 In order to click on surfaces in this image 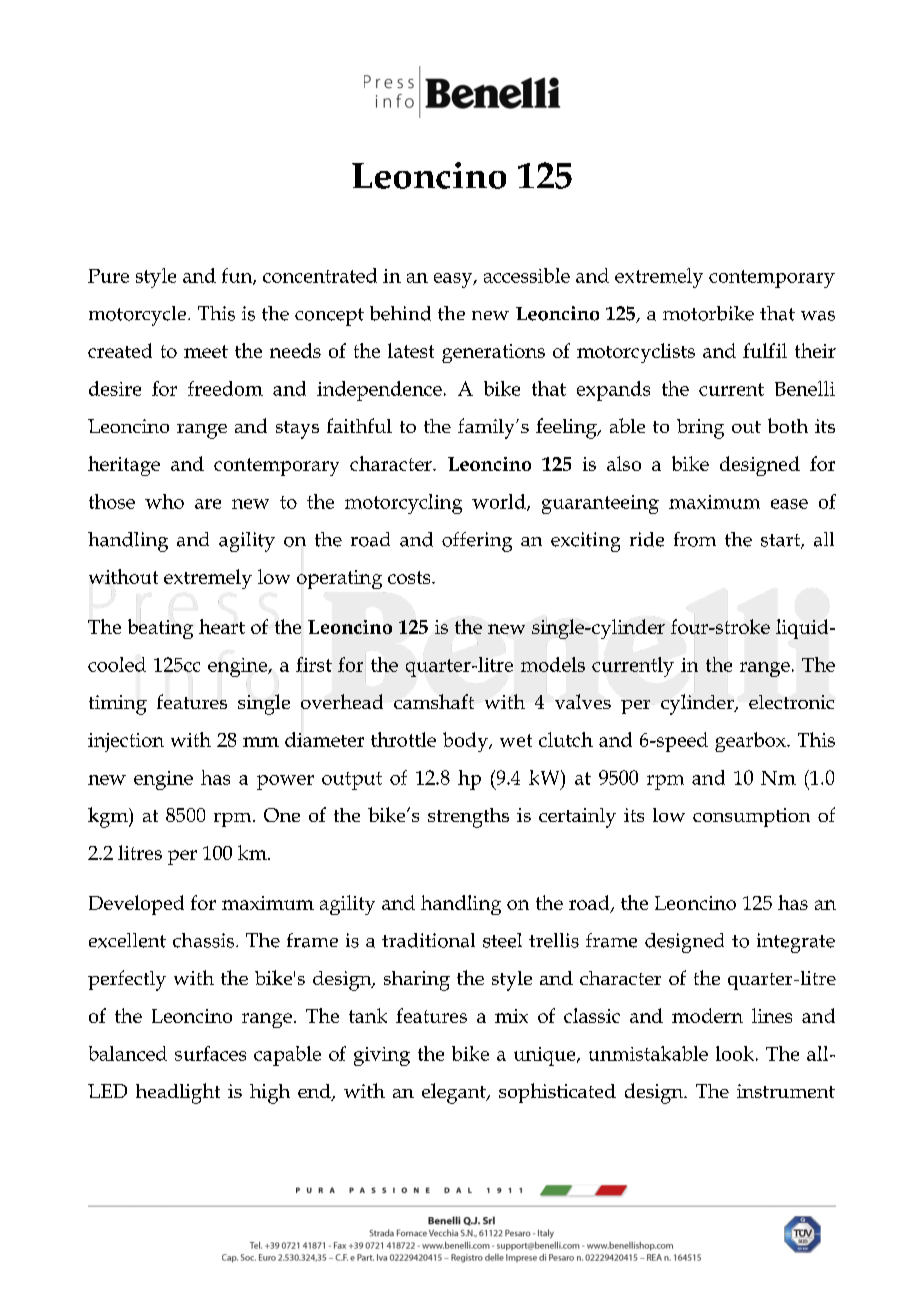, I will do `click(210, 1053)`.
